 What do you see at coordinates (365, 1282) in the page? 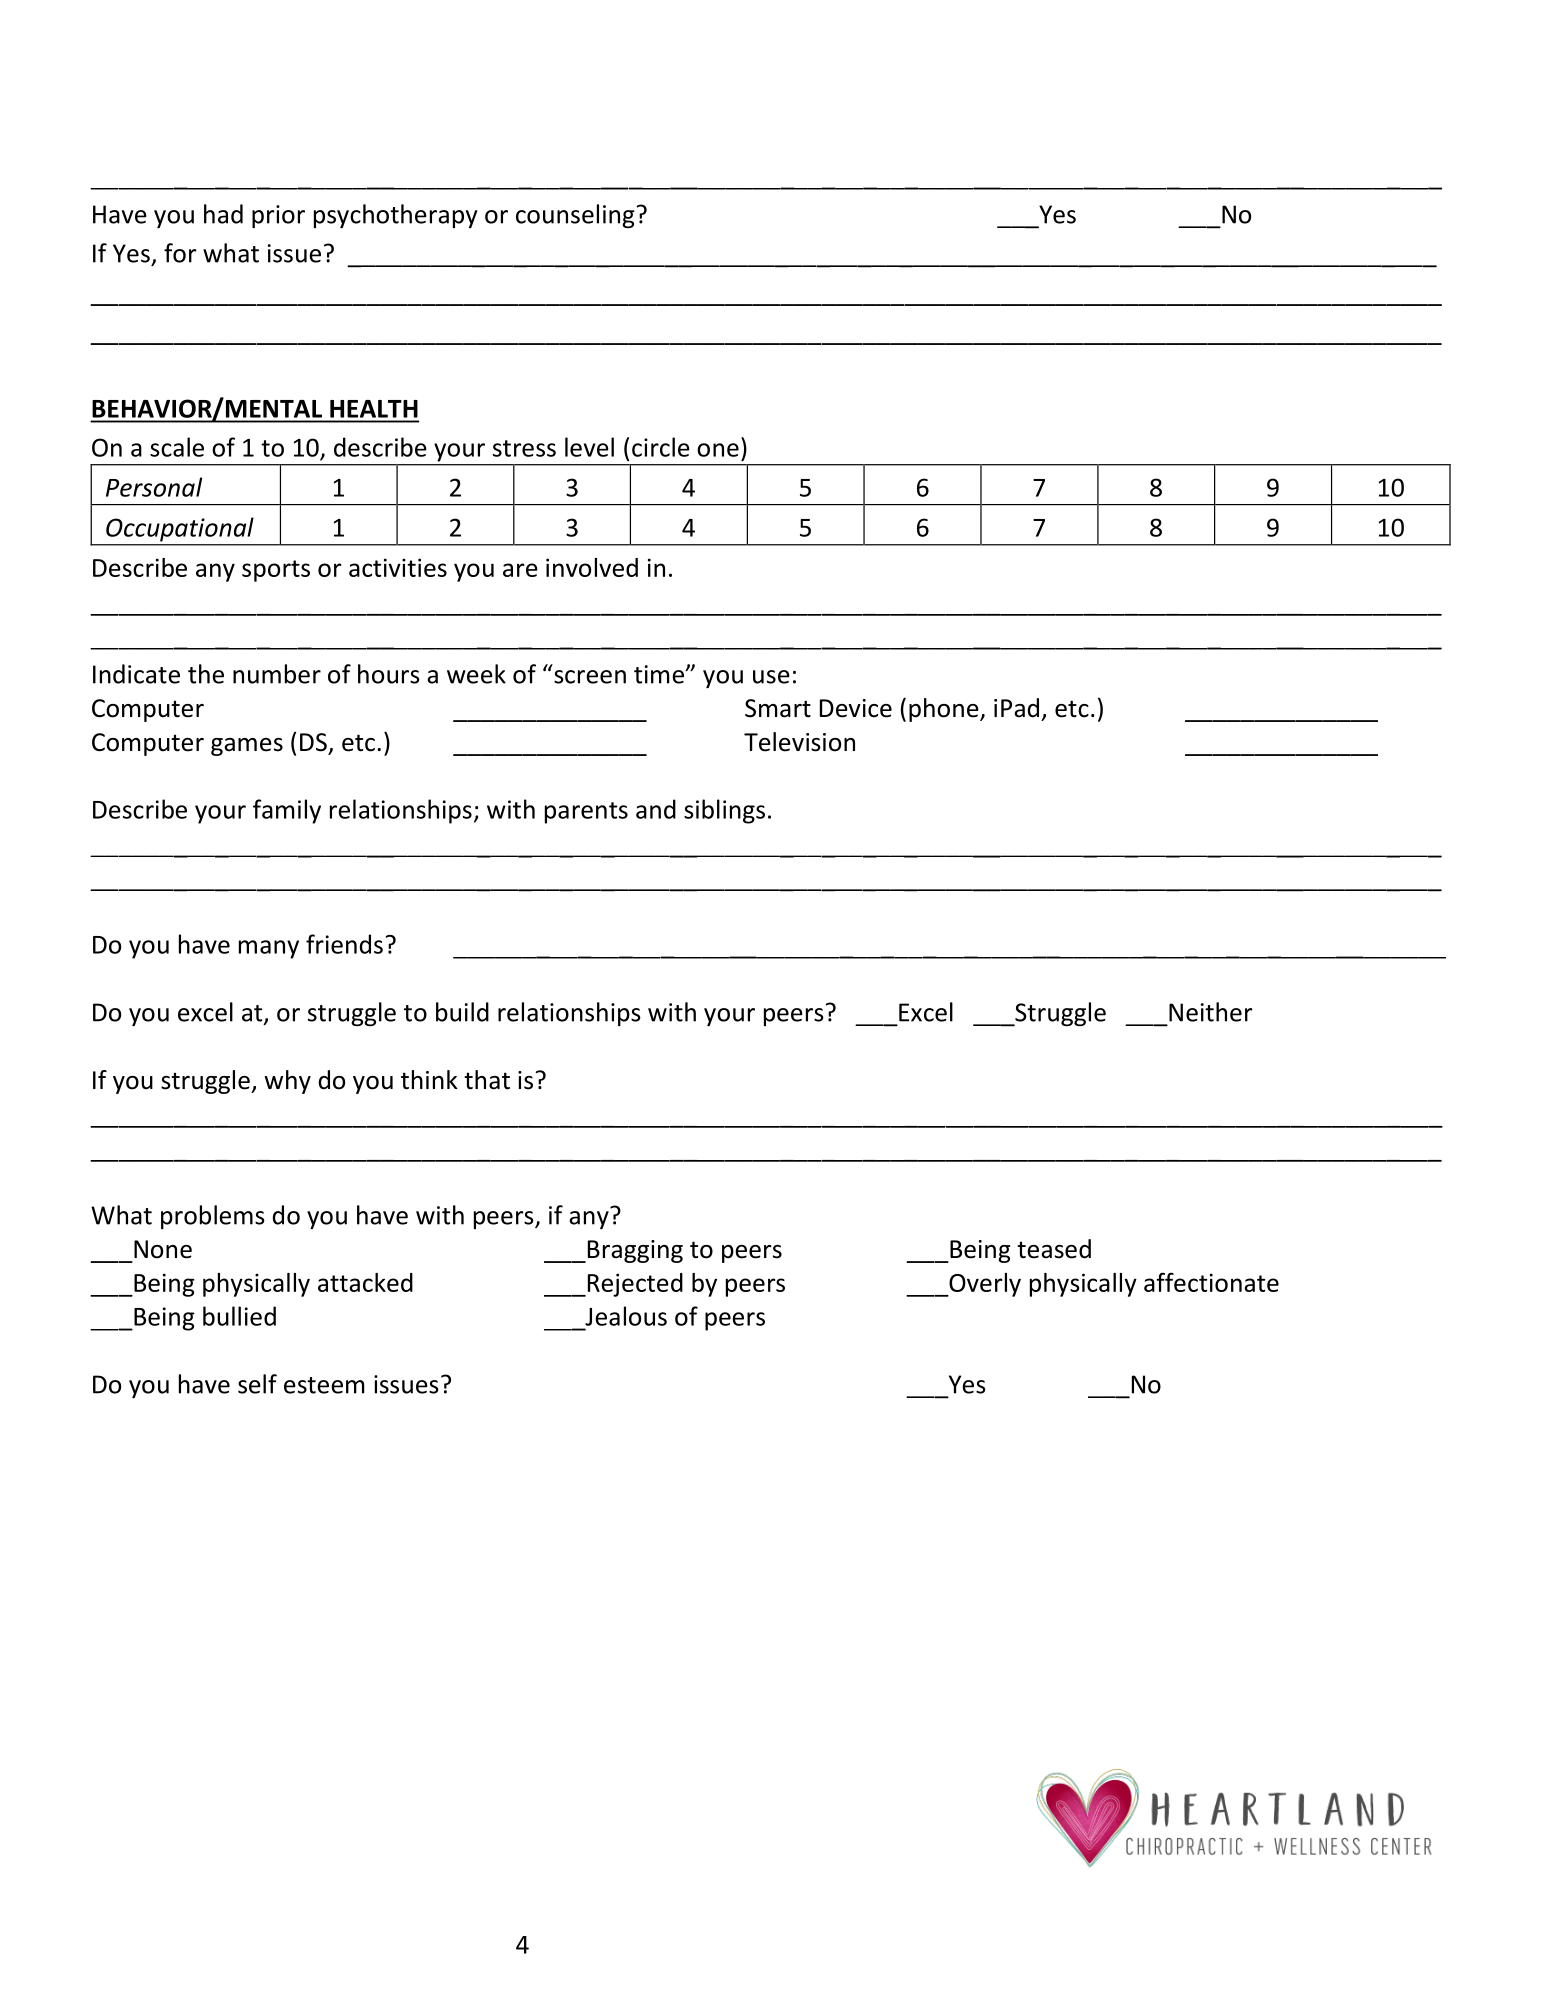
I see `attacked` at bounding box center [365, 1282].
